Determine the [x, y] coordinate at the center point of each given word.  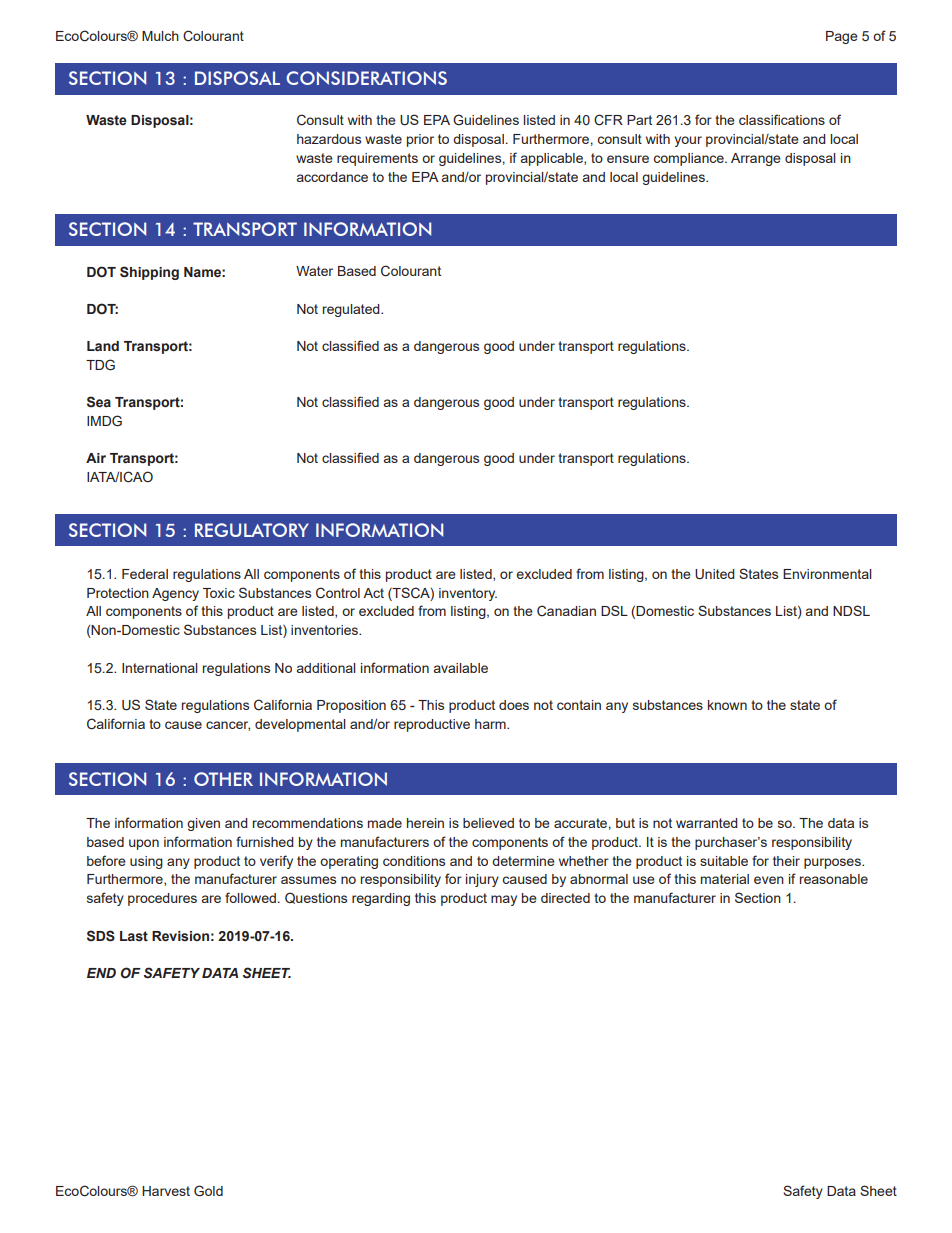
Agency [175, 594]
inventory [468, 594]
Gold [208, 1190]
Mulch [160, 36]
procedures [162, 899]
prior [420, 140]
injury [482, 880]
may [504, 900]
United [715, 574]
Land [103, 346]
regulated [352, 310]
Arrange [756, 159]
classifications [782, 119]
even [769, 880]
